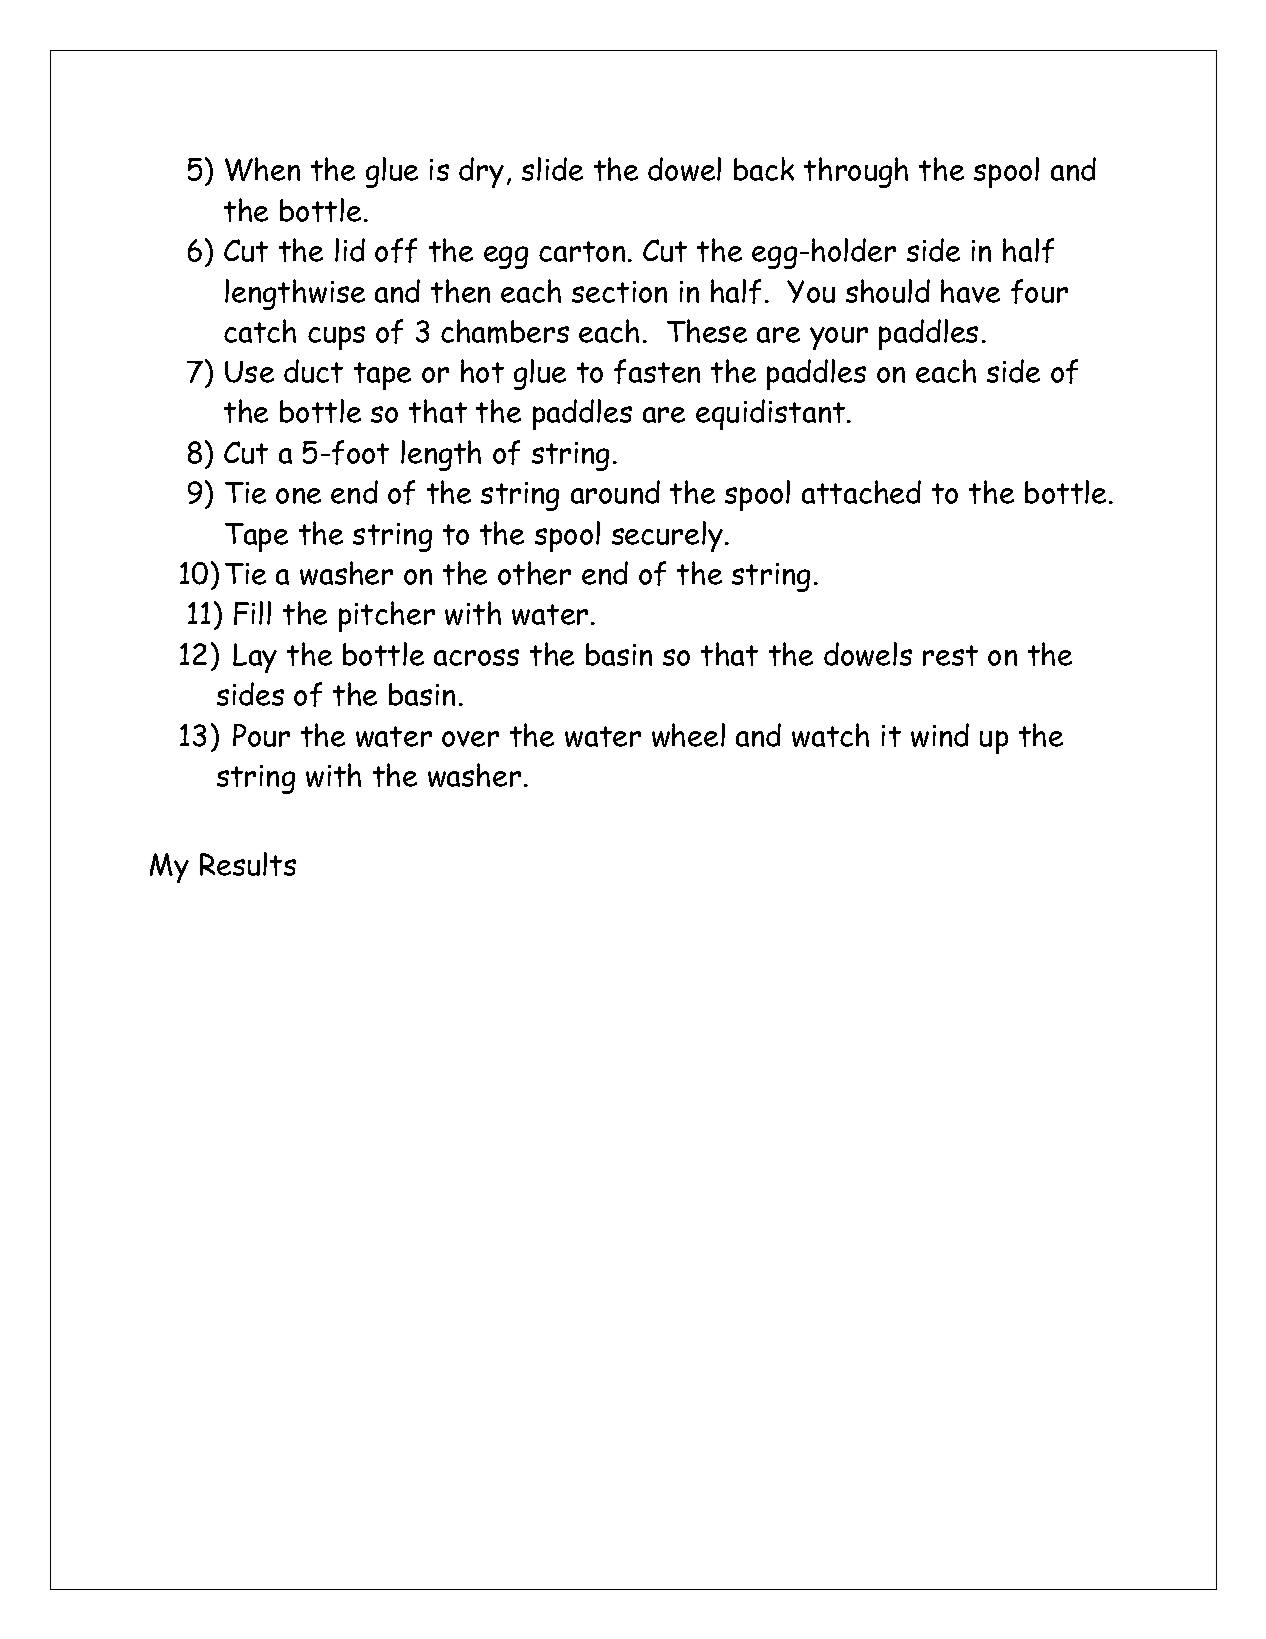 This image has width=1266, height=1639. Describe the element at coordinates (772, 414) in the image. I see `equidistant` at that location.
